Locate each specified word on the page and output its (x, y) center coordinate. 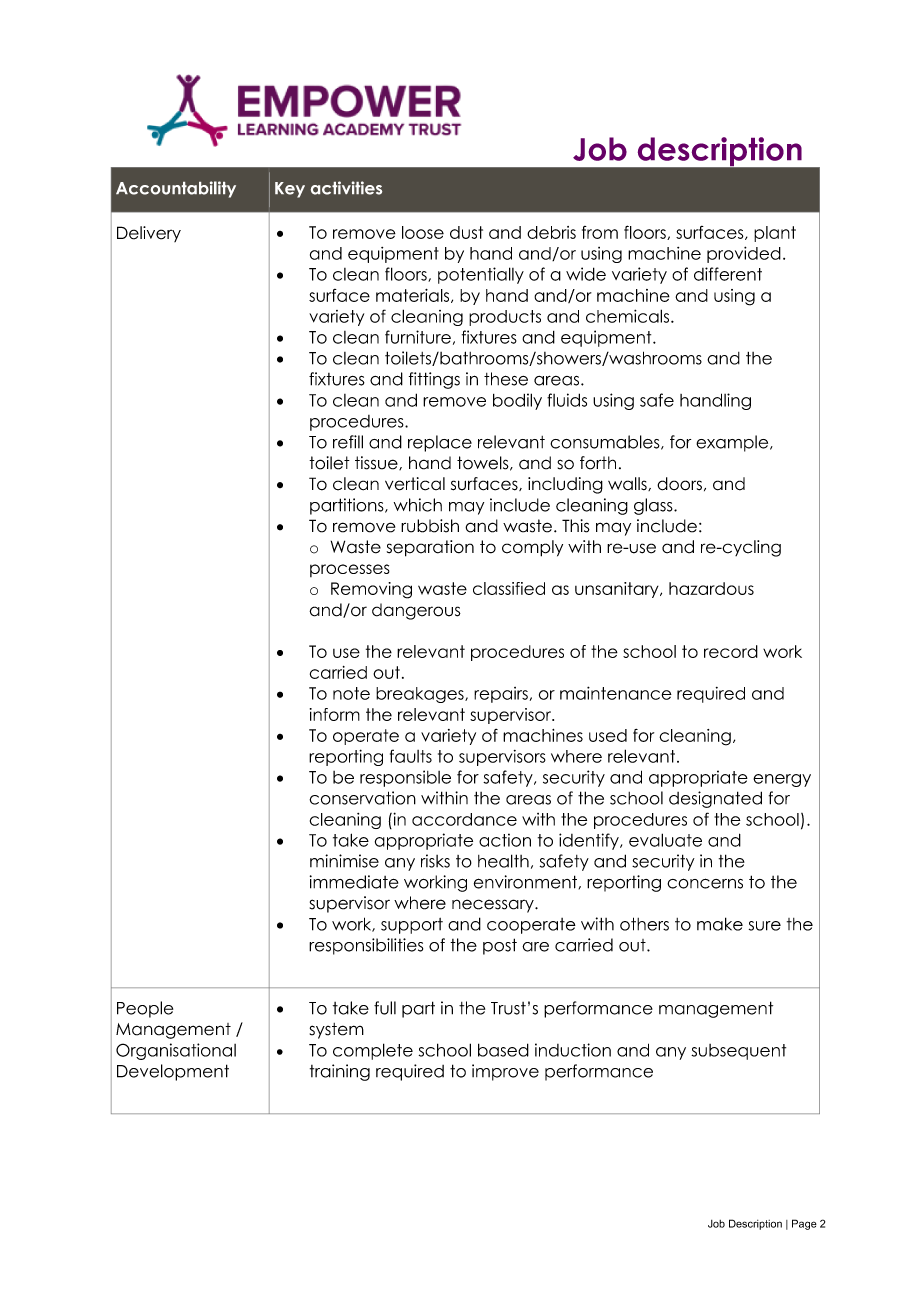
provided (744, 254)
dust (466, 232)
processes (350, 570)
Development (173, 1072)
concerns (705, 883)
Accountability (176, 189)
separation (430, 548)
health (503, 861)
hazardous (711, 588)
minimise (344, 861)
